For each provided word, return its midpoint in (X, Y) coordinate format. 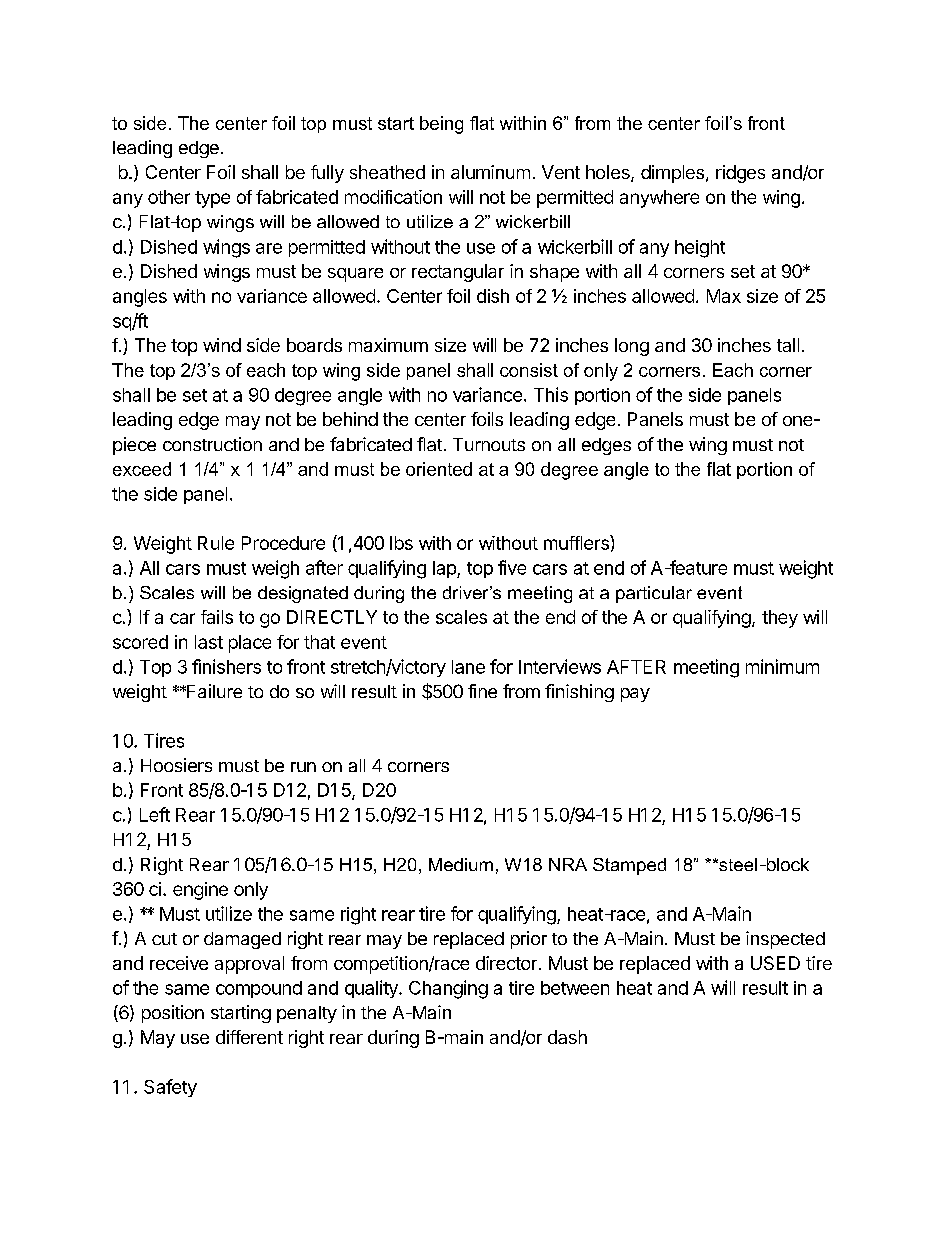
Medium (461, 864)
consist (529, 370)
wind (222, 345)
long (632, 347)
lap (445, 569)
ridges (740, 174)
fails (217, 617)
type (212, 199)
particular (654, 594)
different (249, 1037)
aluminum (490, 172)
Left (155, 814)
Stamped (629, 866)
